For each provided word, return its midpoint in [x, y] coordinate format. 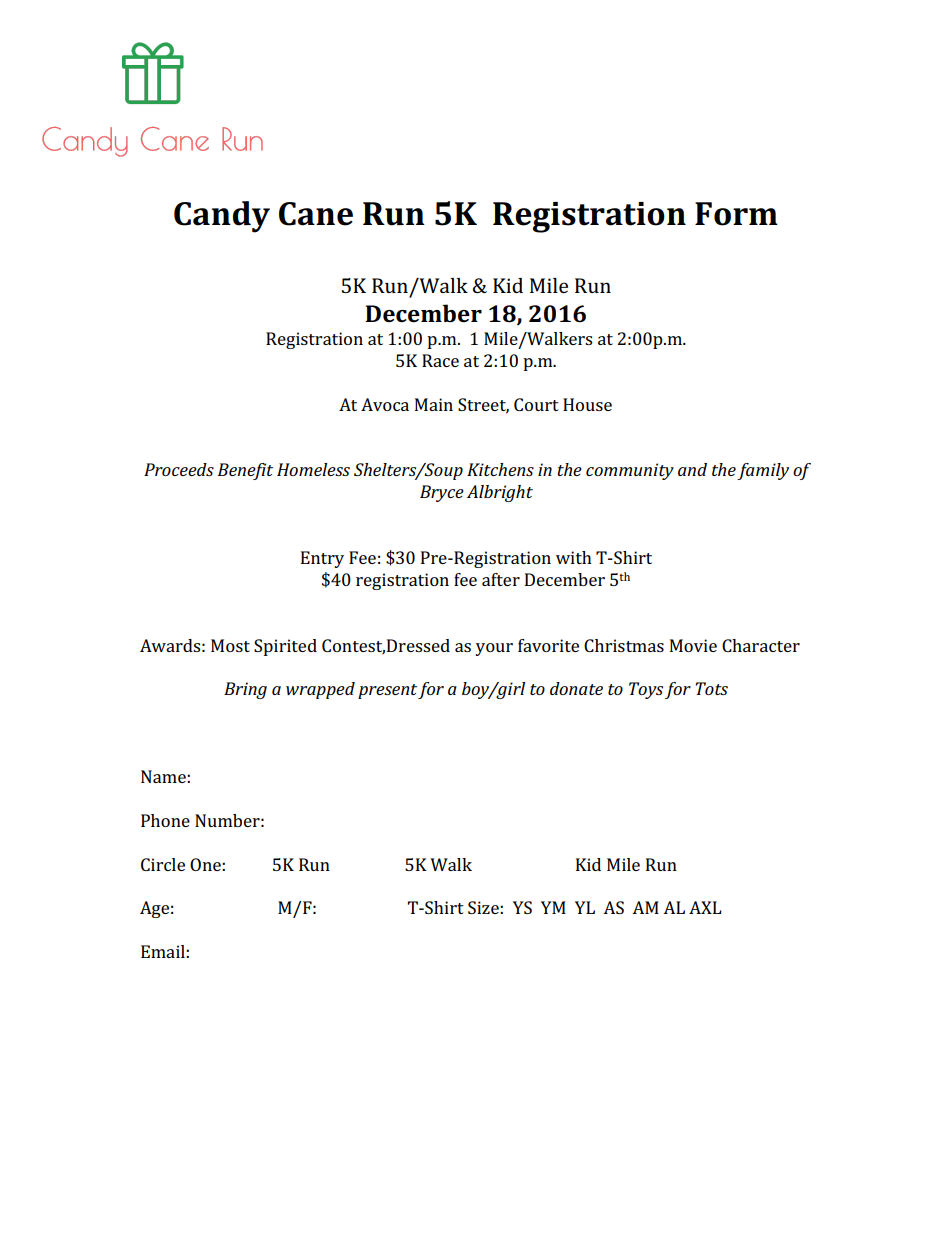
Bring [245, 690]
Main [434, 404]
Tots [711, 688]
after [501, 579]
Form [736, 214]
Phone [165, 820]
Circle [163, 864]
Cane [316, 214]
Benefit [245, 471]
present [387, 691]
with [574, 557]
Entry [322, 559]
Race [440, 360]
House [587, 404]
